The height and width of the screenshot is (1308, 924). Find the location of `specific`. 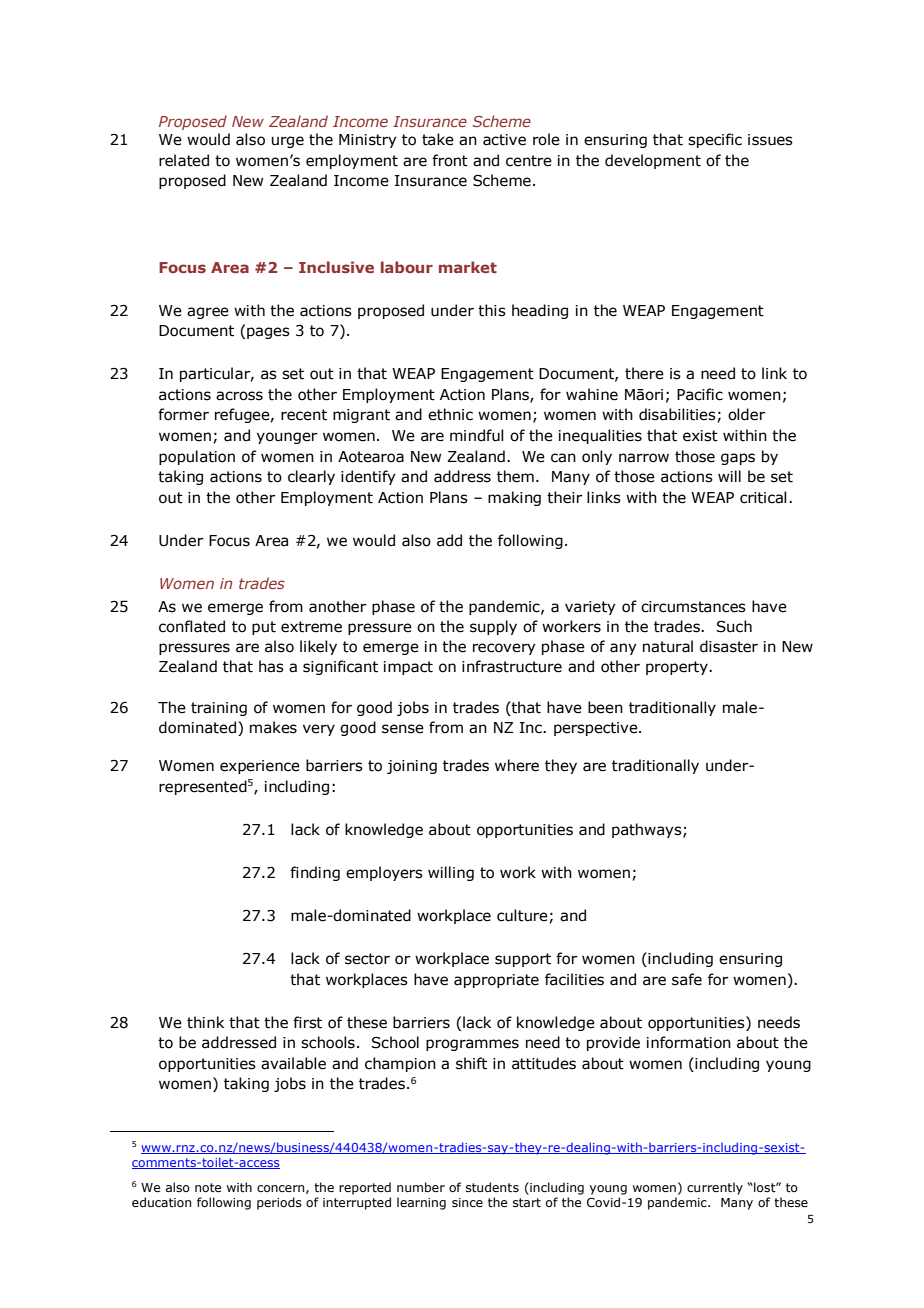

specific is located at coordinates (715, 140).
